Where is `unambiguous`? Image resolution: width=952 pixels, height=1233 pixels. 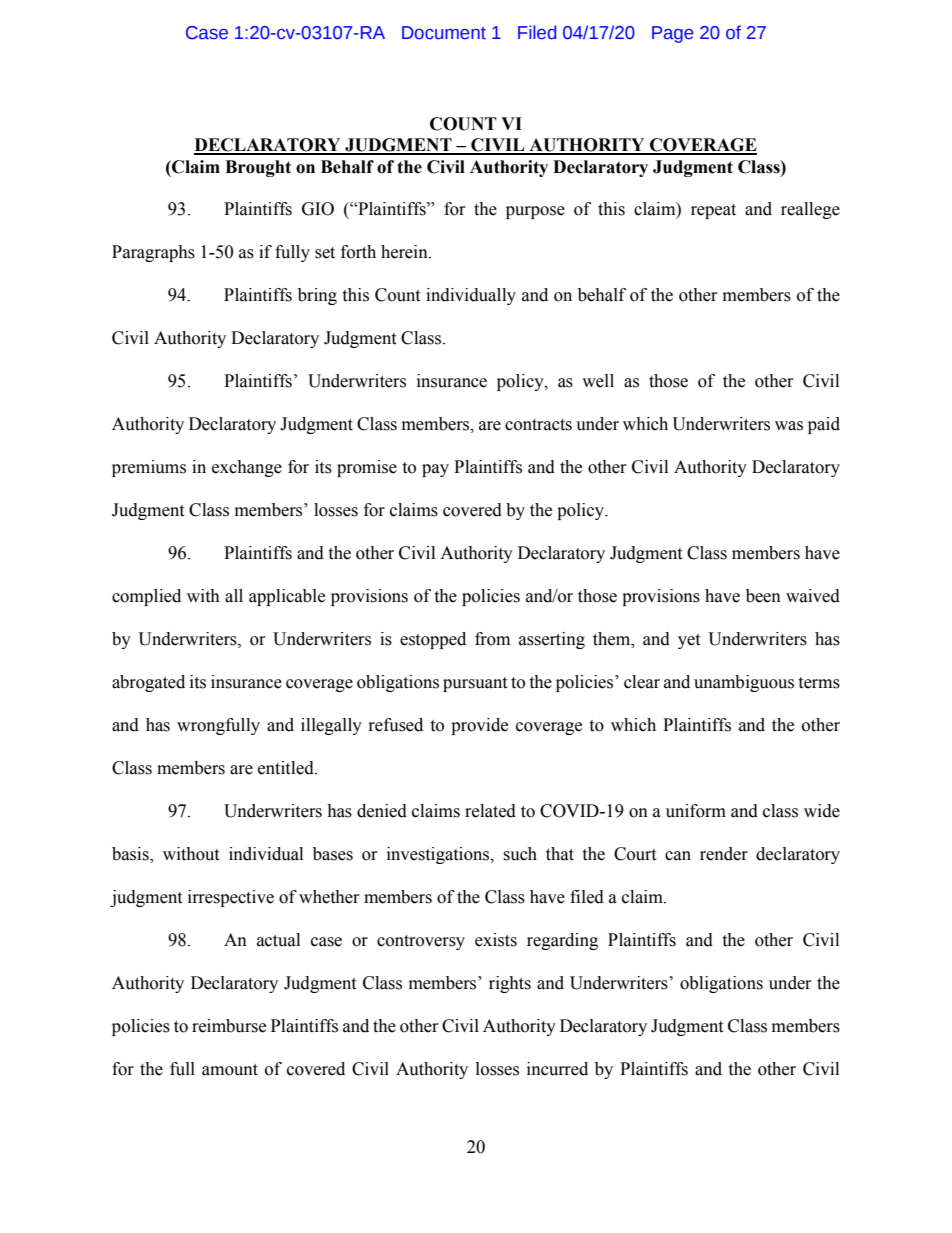
unambiguous is located at coordinates (744, 683).
